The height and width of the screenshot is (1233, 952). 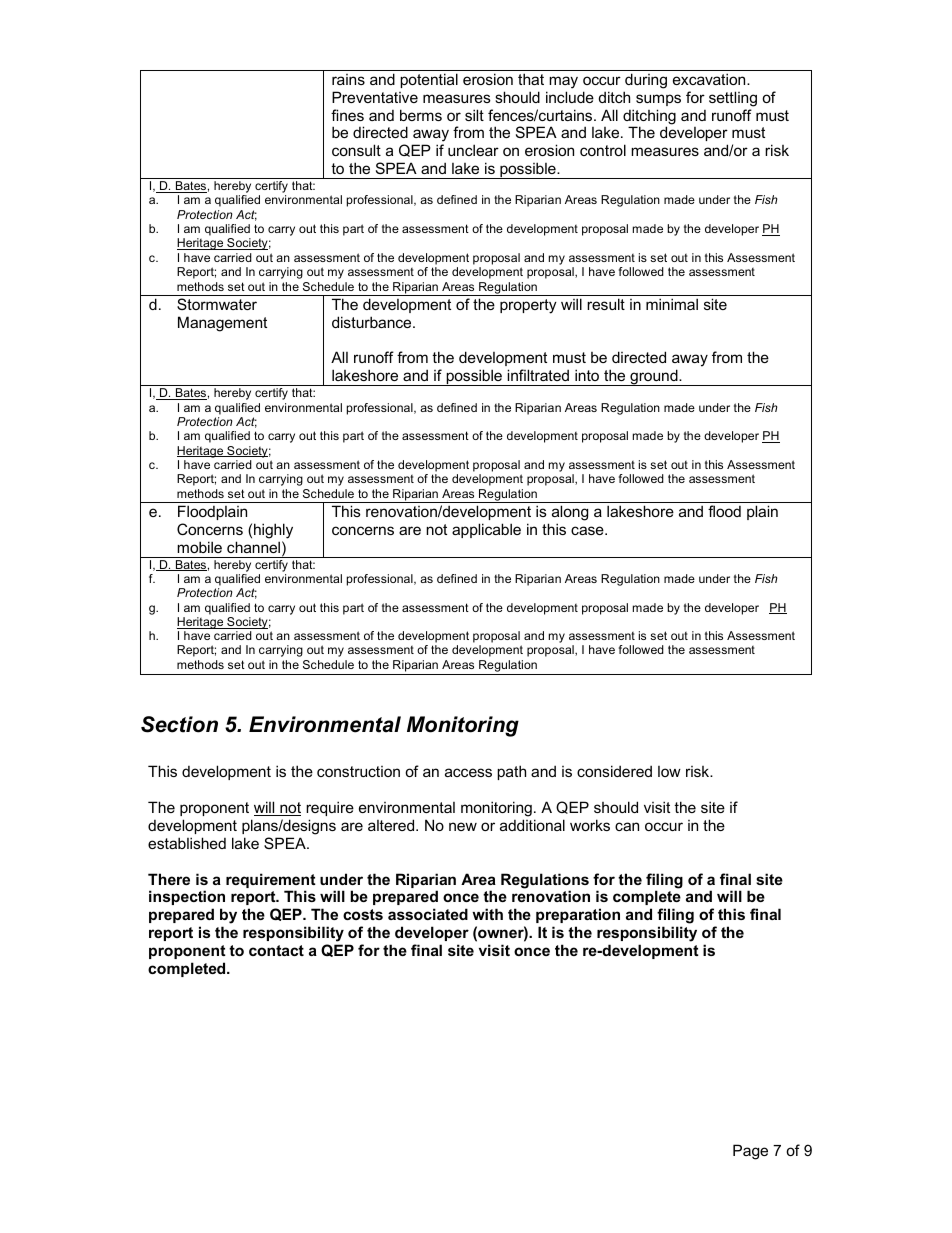 What do you see at coordinates (199, 547) in the screenshot?
I see `mobile` at bounding box center [199, 547].
